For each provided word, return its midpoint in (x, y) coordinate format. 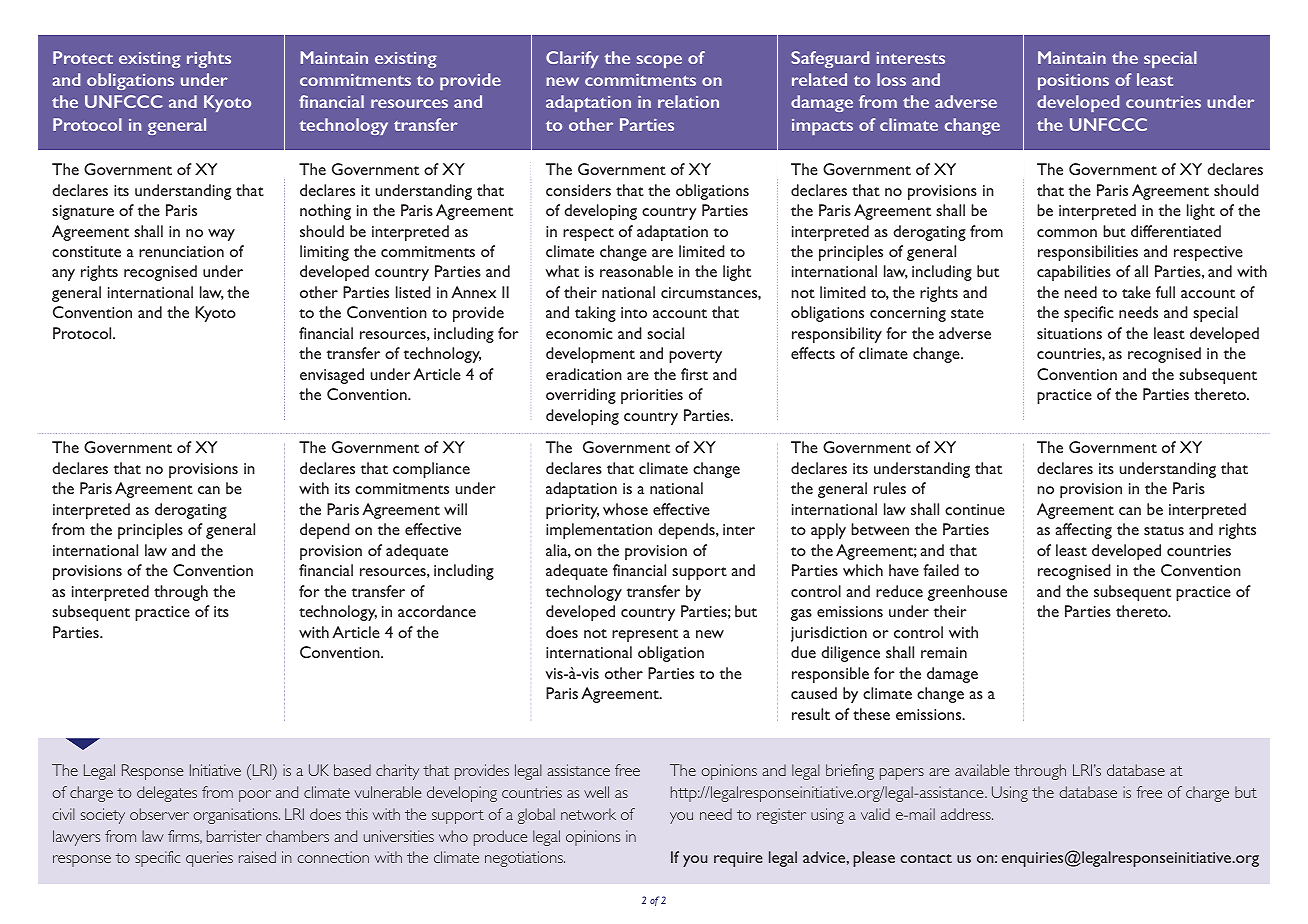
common (1067, 233)
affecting (1083, 531)
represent (645, 635)
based (352, 770)
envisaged (332, 376)
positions (1073, 82)
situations (1069, 333)
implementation (599, 531)
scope (659, 61)
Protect (83, 57)
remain (944, 652)
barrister (234, 836)
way (221, 235)
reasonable (636, 271)
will (455, 509)
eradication (584, 374)
